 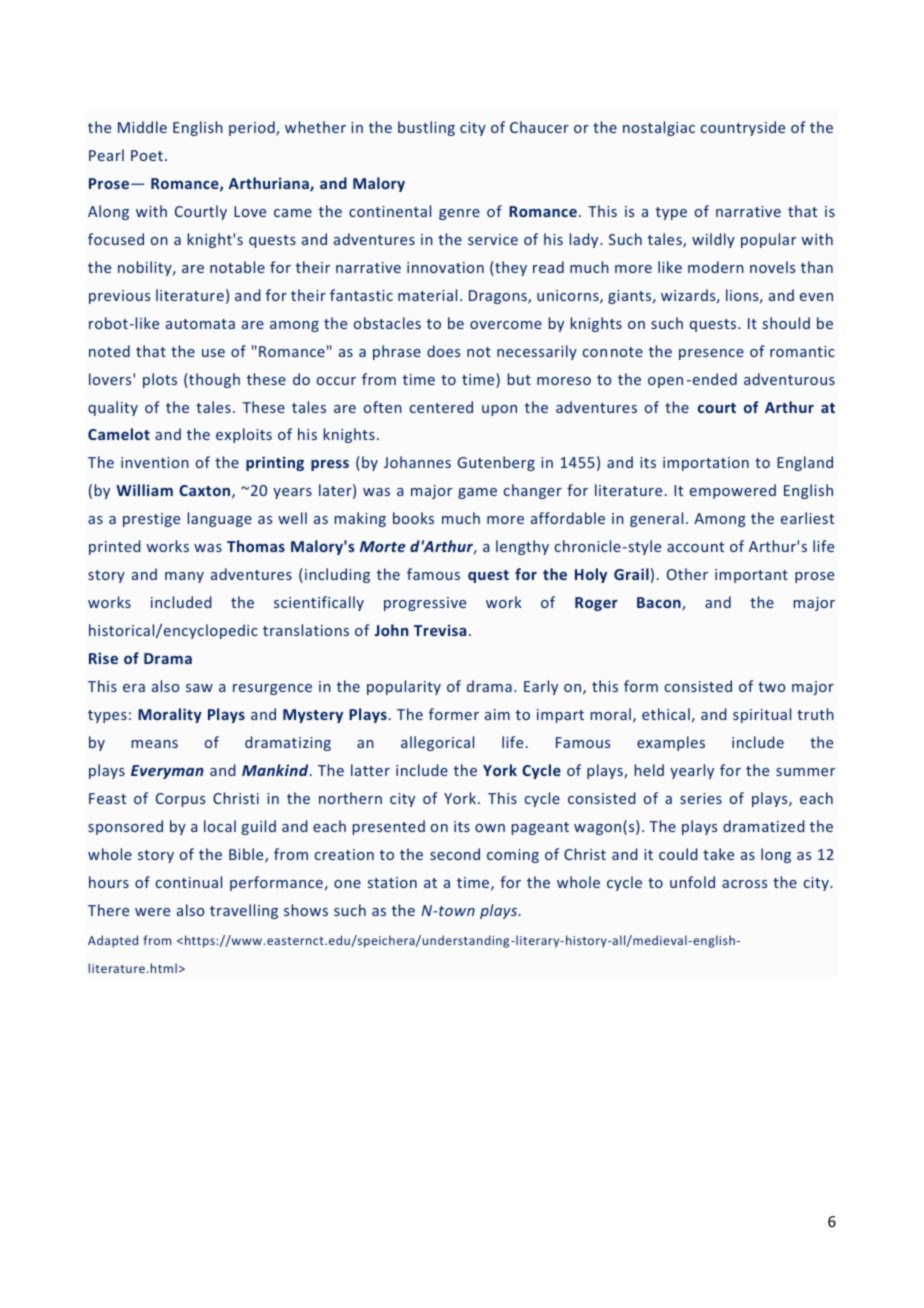 I want to click on countryside, so click(x=743, y=128).
